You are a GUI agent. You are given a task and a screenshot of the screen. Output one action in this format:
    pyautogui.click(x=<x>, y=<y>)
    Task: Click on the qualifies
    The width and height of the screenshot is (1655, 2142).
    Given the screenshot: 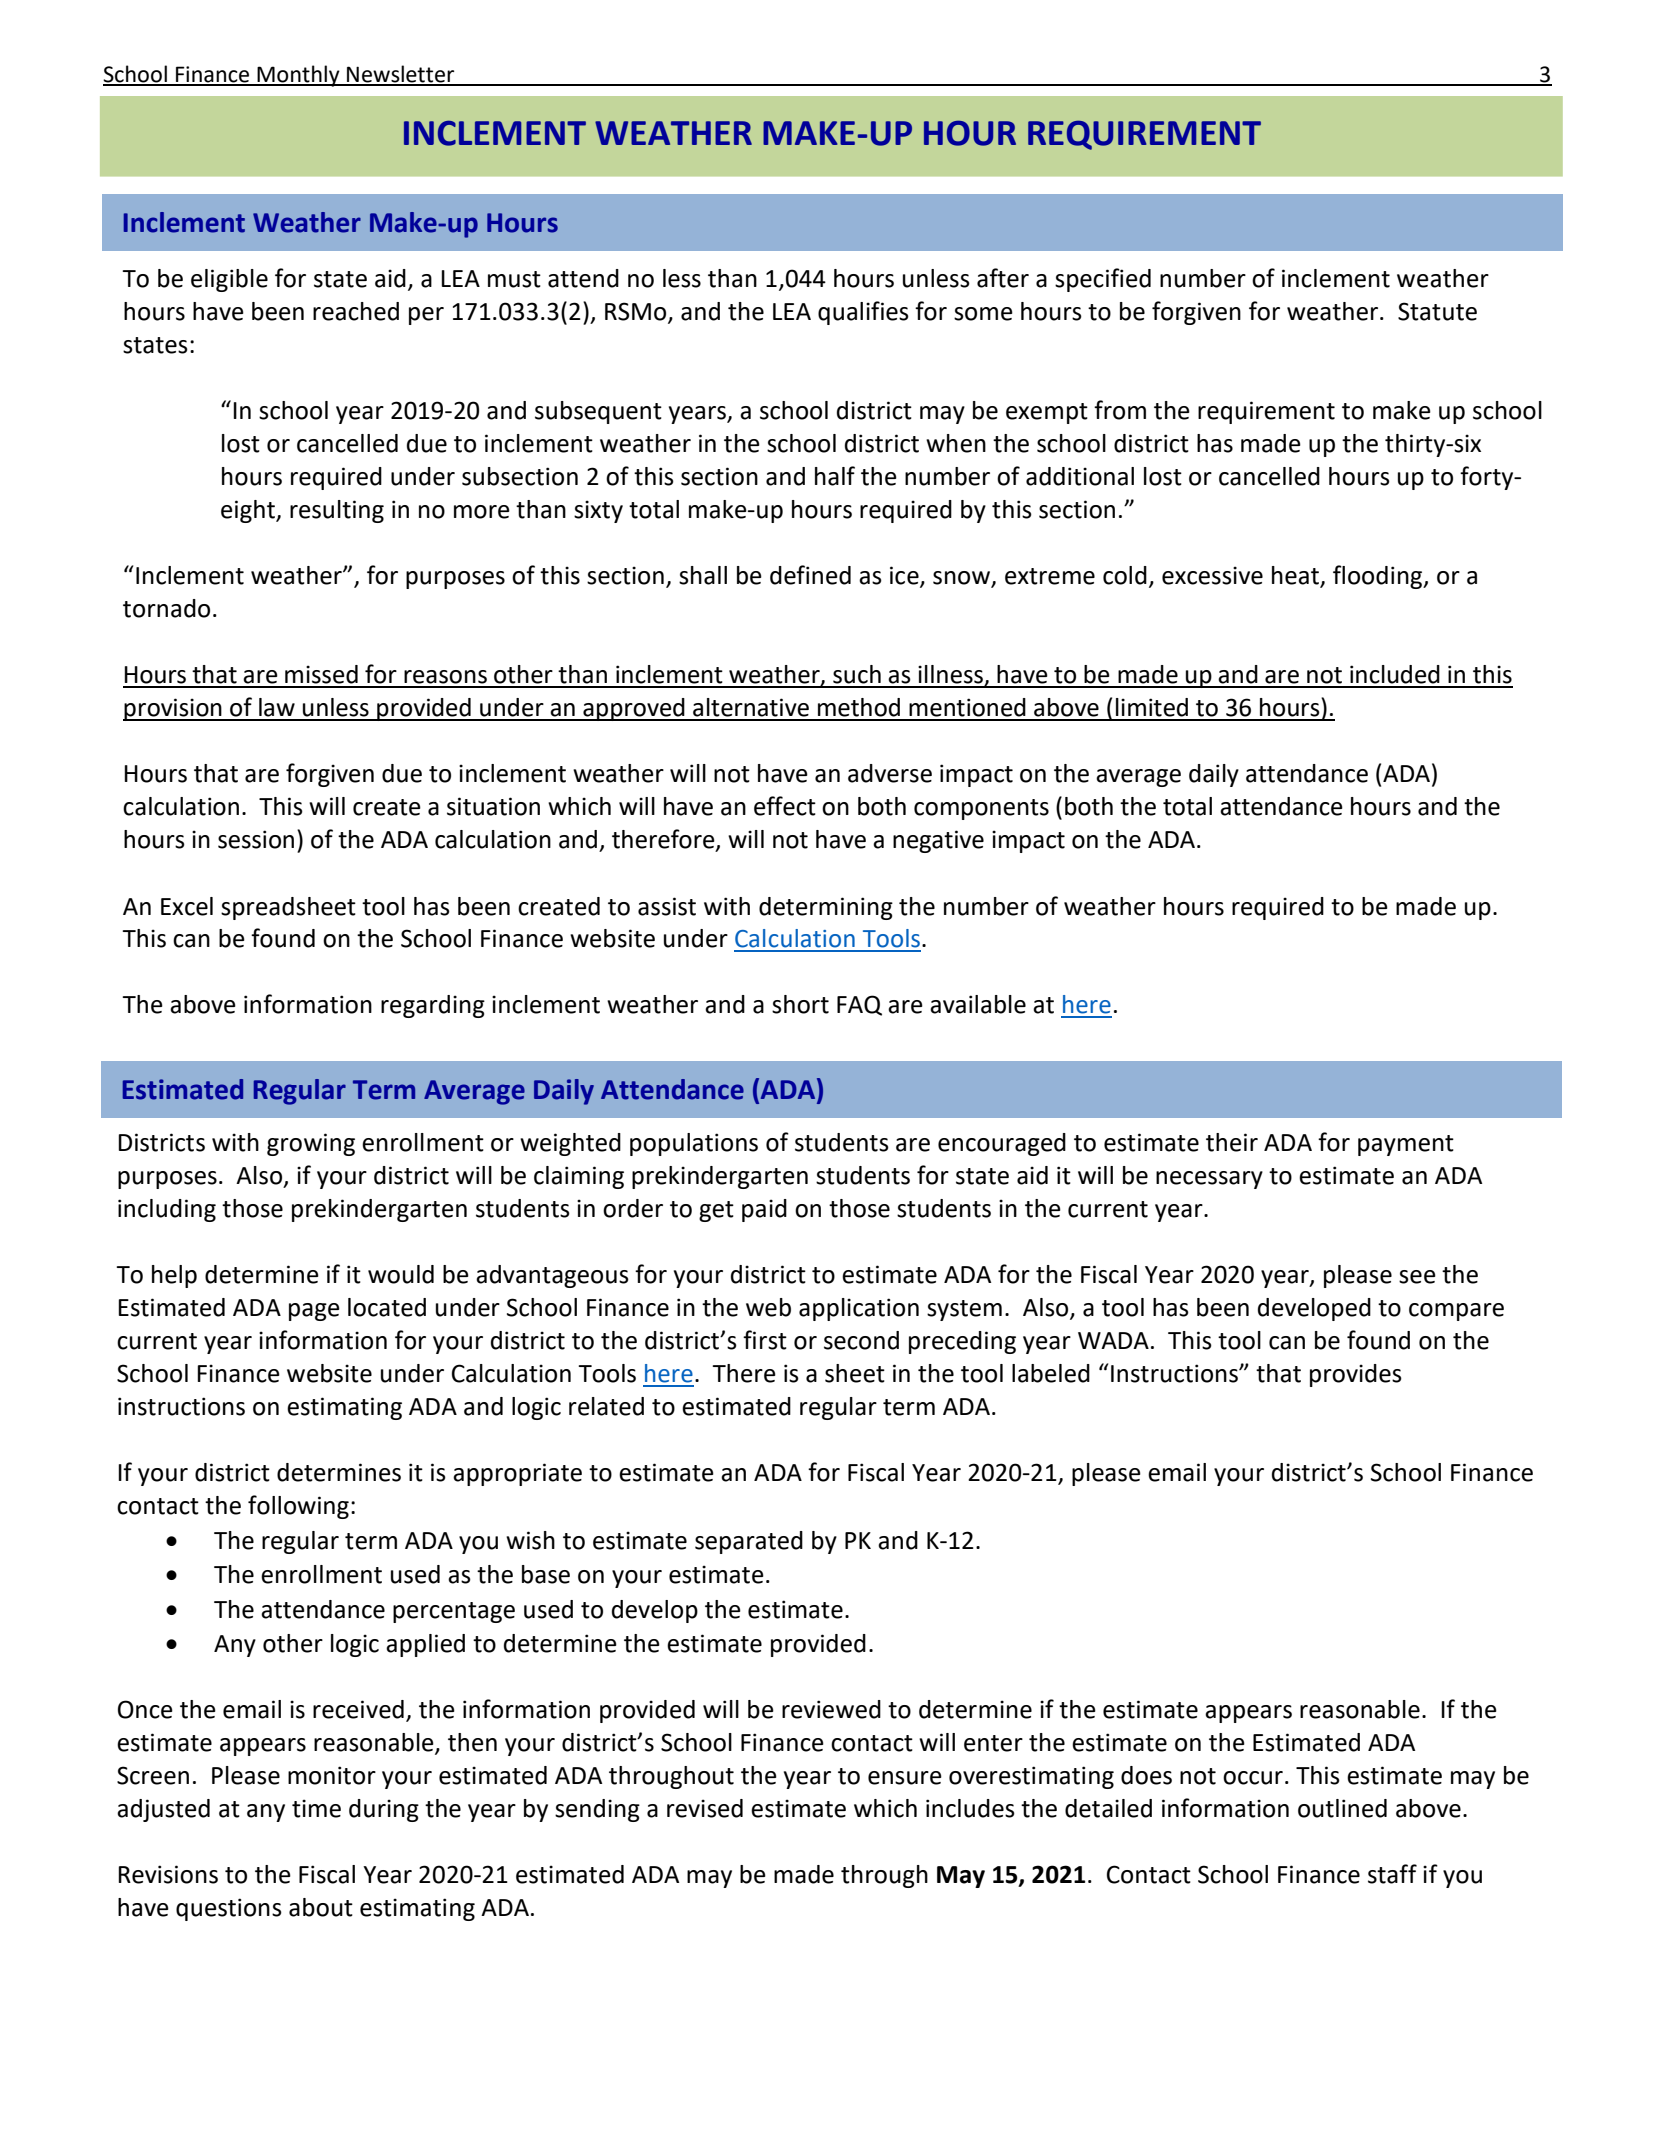 What is the action you would take?
    pyautogui.click(x=863, y=313)
